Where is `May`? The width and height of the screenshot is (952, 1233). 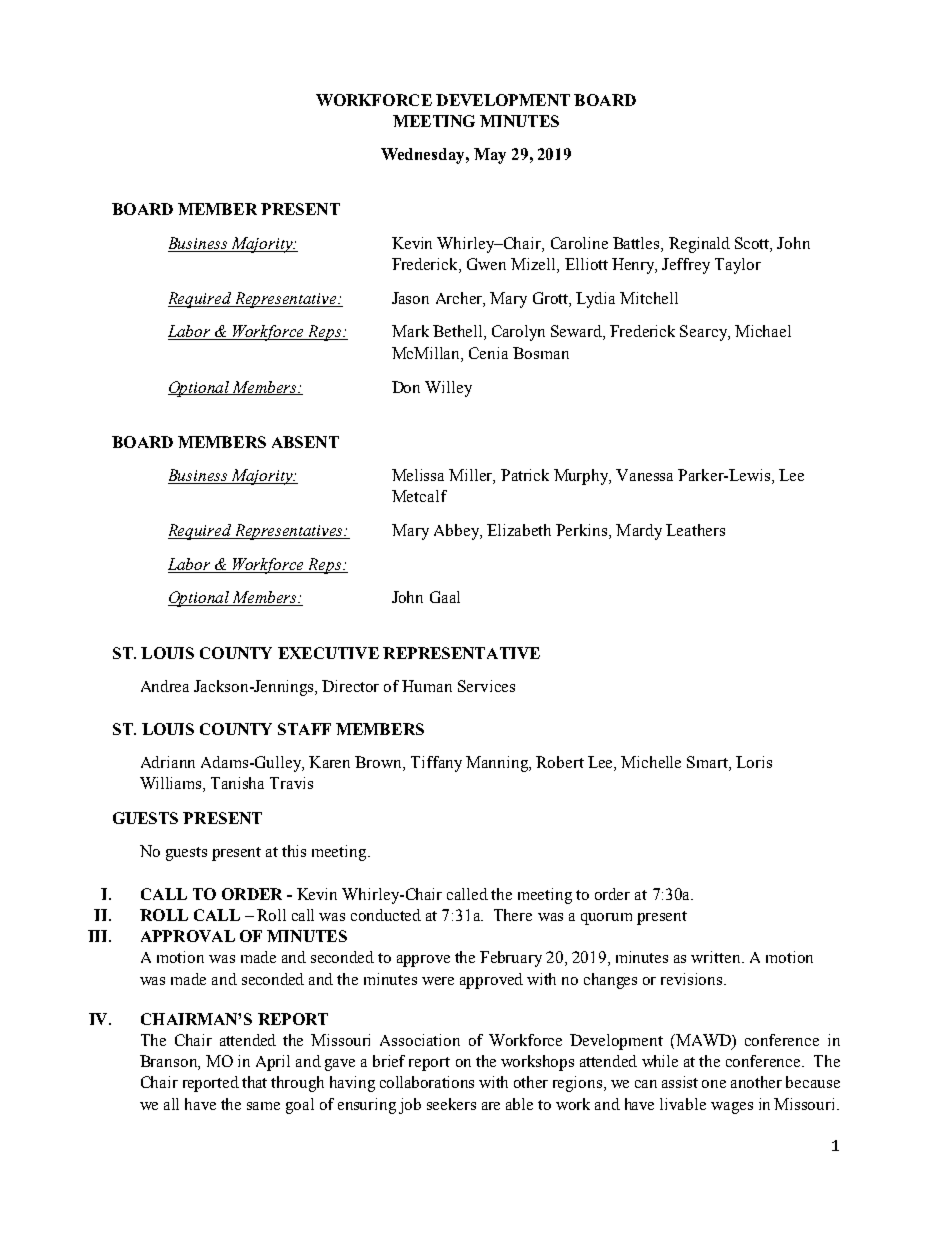
May is located at coordinates (490, 156).
